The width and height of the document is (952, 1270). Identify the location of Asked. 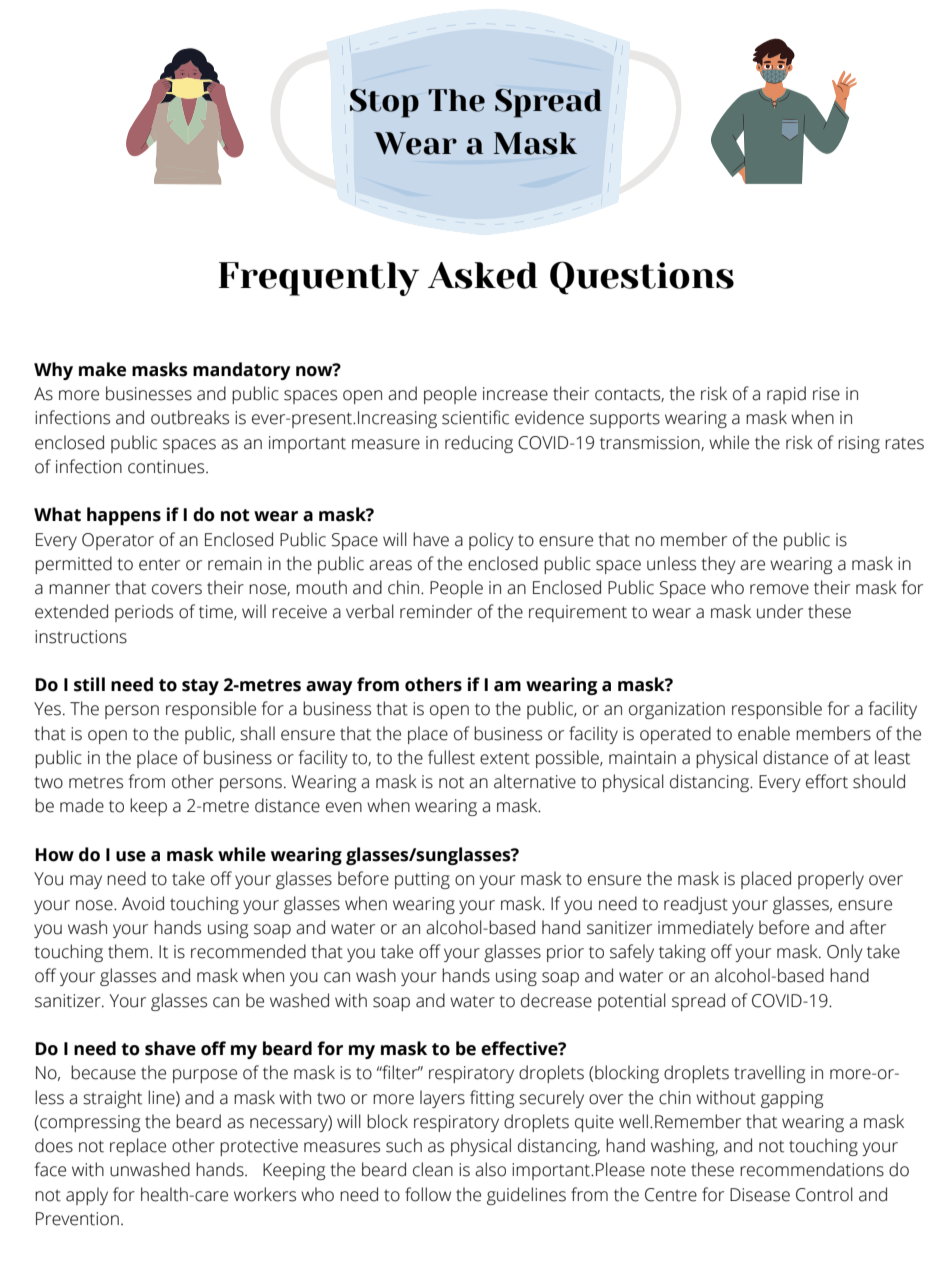
(483, 275).
